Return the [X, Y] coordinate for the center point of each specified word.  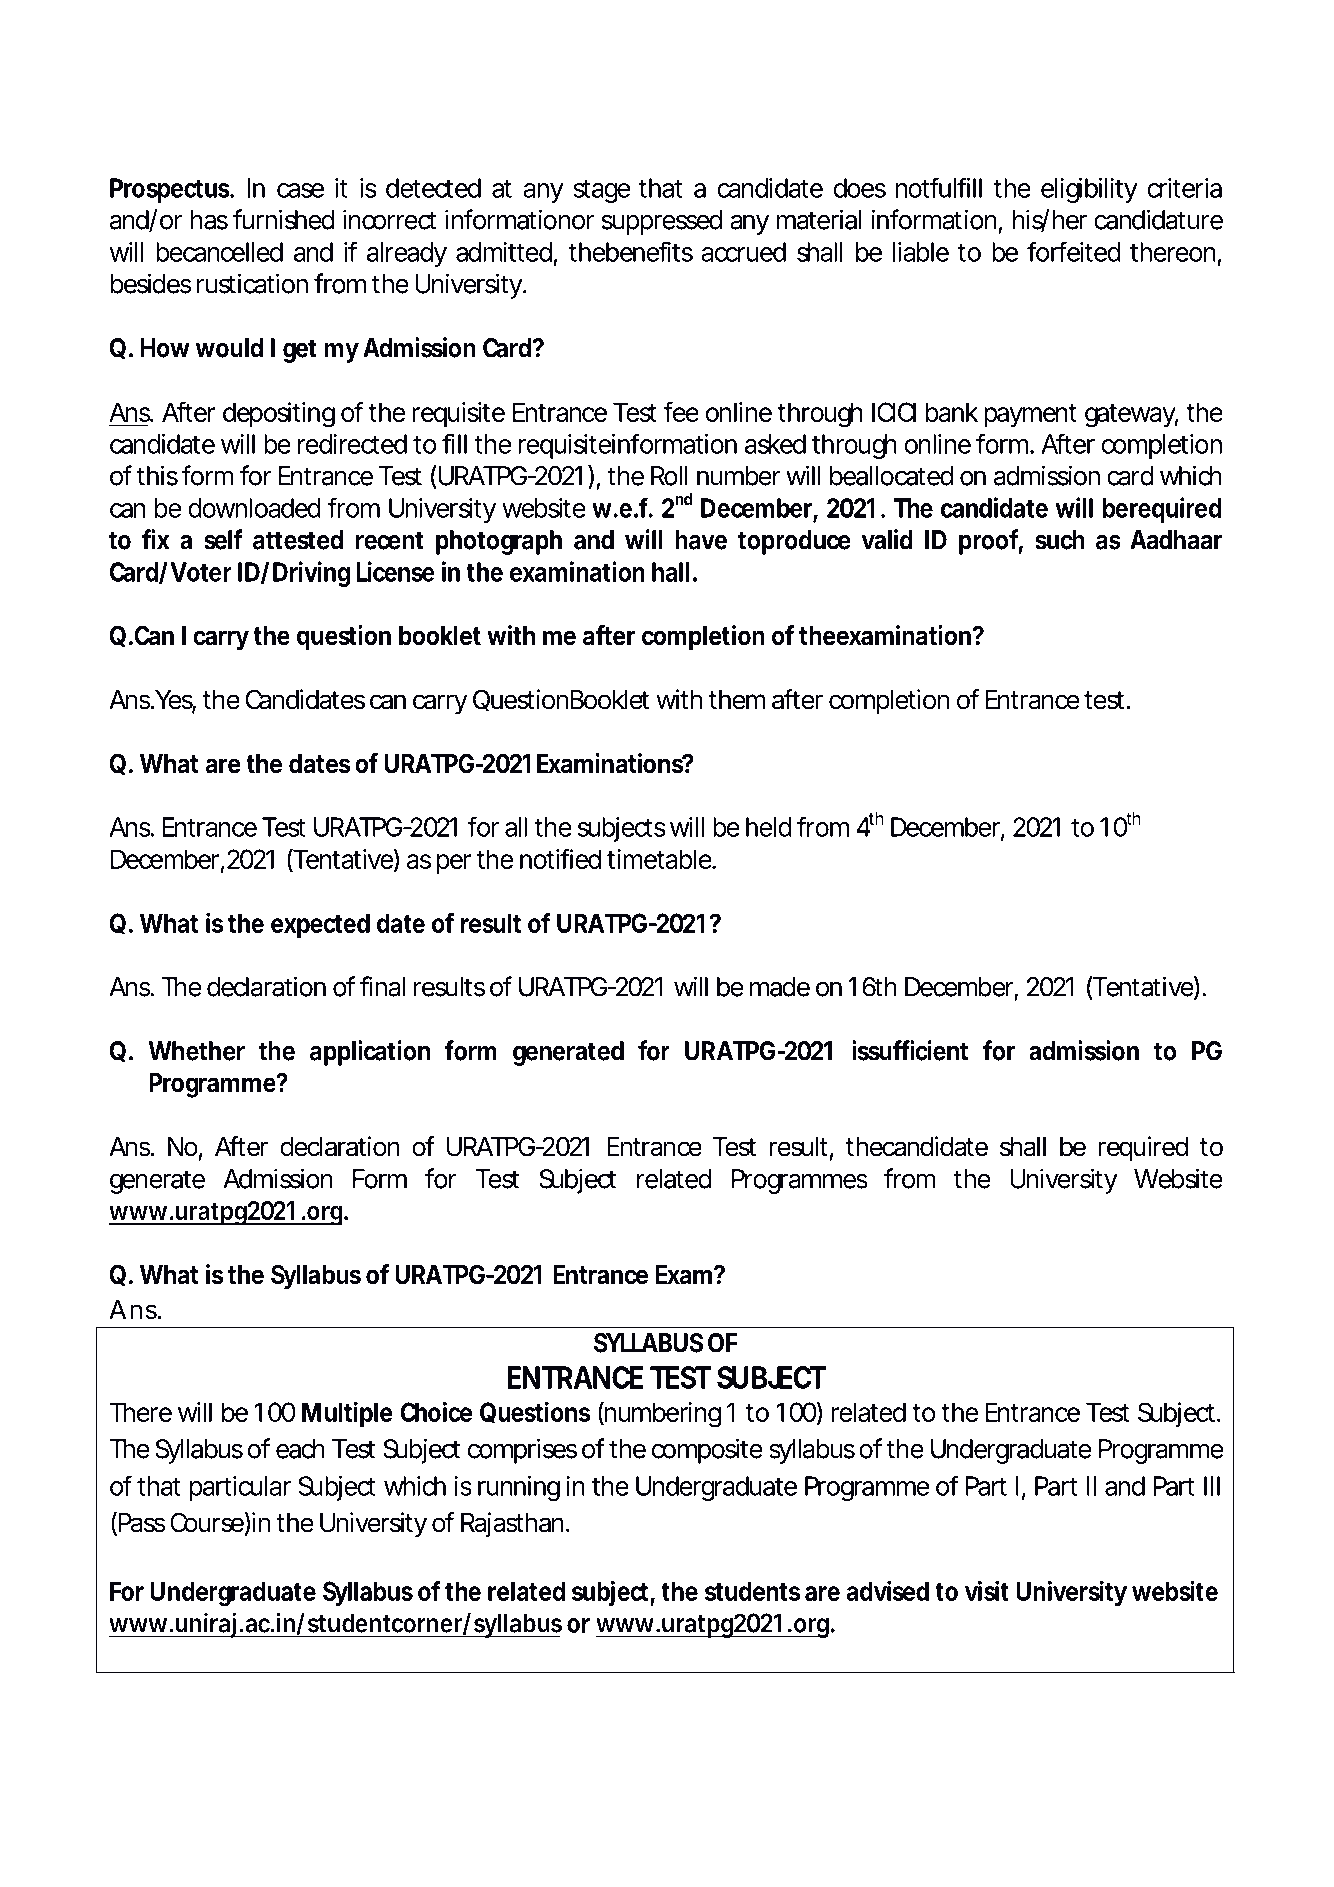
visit [987, 1590]
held [769, 827]
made [780, 987]
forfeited [1074, 251]
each [300, 1449]
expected [320, 925]
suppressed [662, 222]
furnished [284, 219]
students [752, 1591]
